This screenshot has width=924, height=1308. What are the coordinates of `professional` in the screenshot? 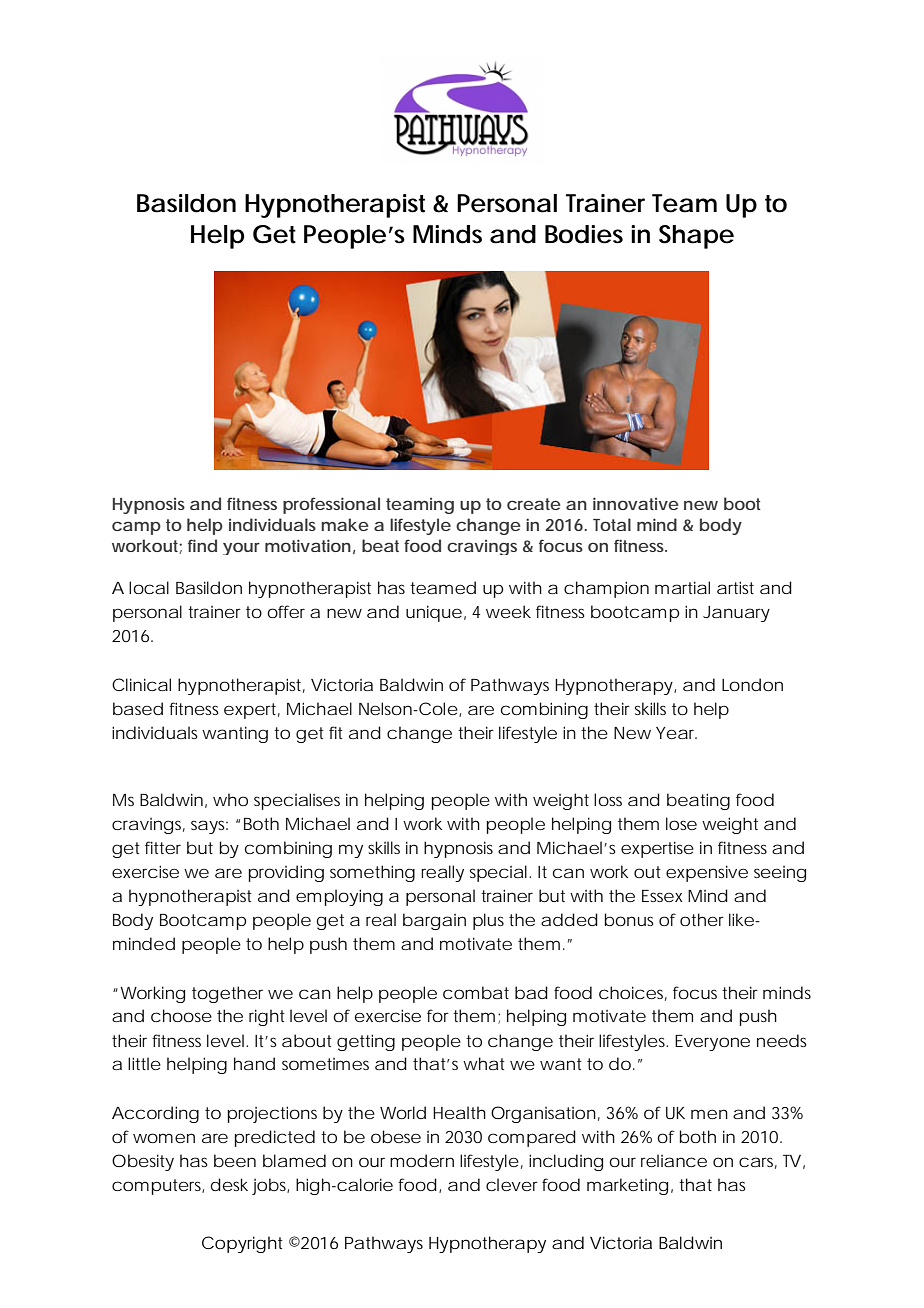 It's located at (331, 505).
